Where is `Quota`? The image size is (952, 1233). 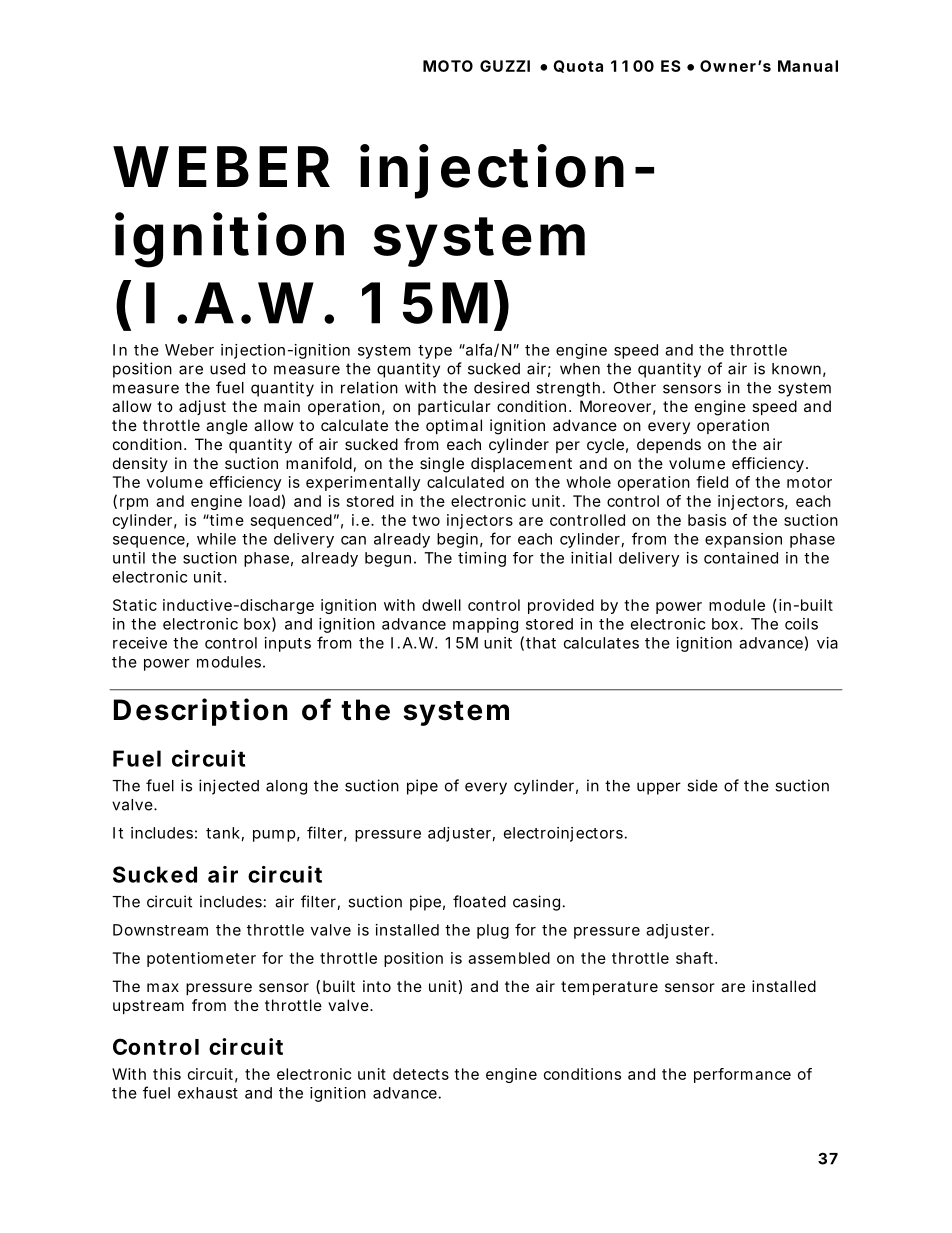 Quota is located at coordinates (578, 66).
